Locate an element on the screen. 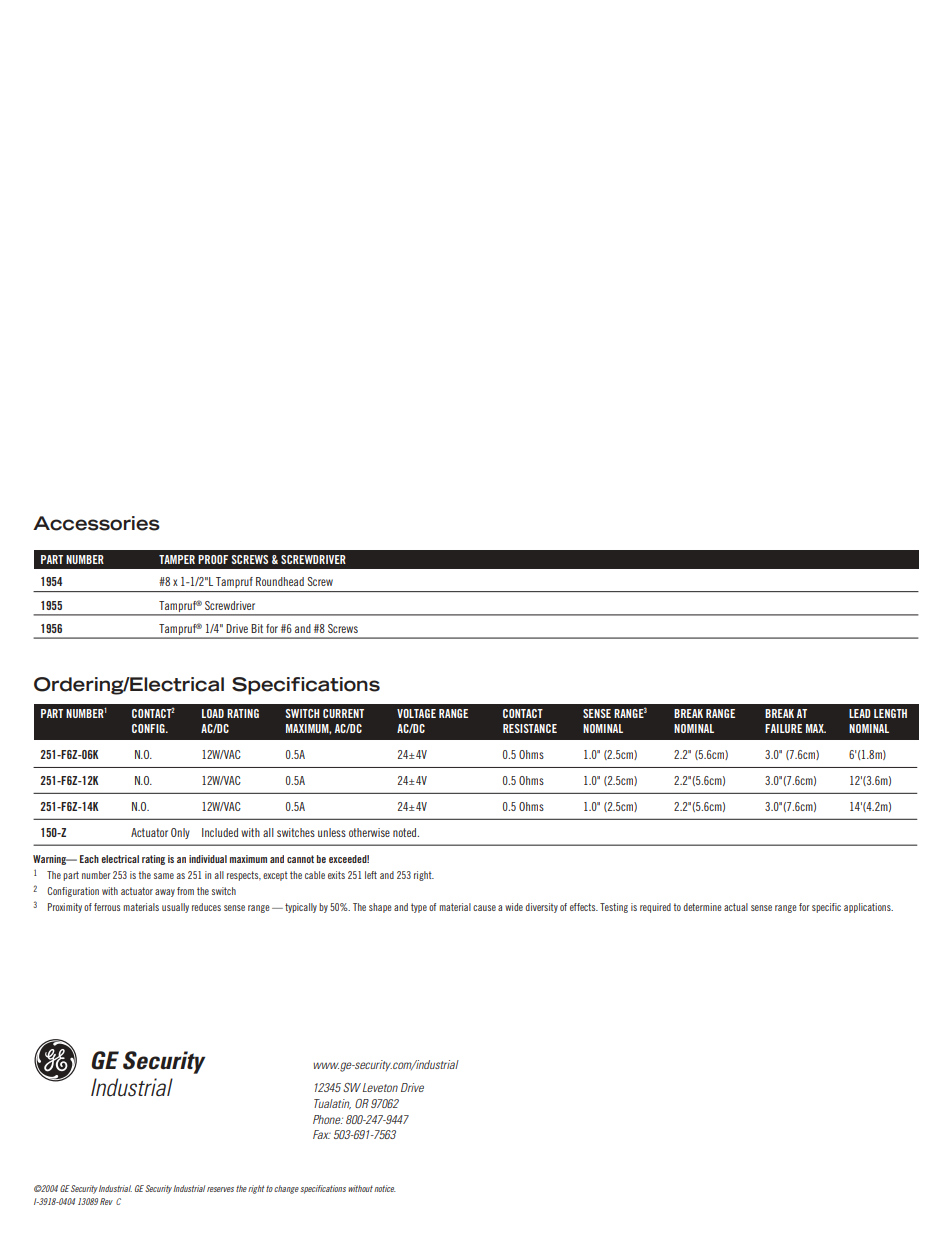  noted is located at coordinates (406, 832).
